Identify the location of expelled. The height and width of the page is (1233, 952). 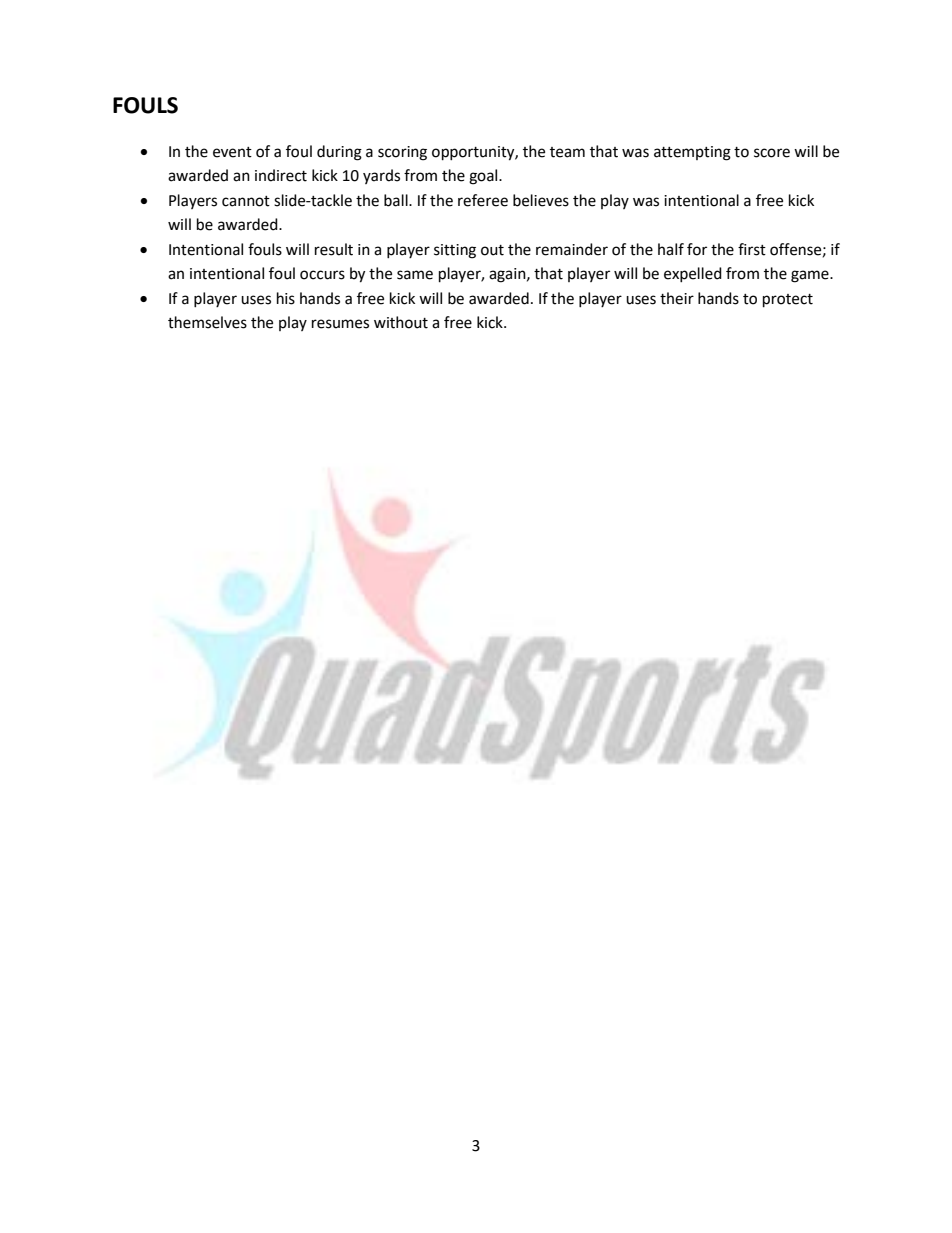
(693, 274).
